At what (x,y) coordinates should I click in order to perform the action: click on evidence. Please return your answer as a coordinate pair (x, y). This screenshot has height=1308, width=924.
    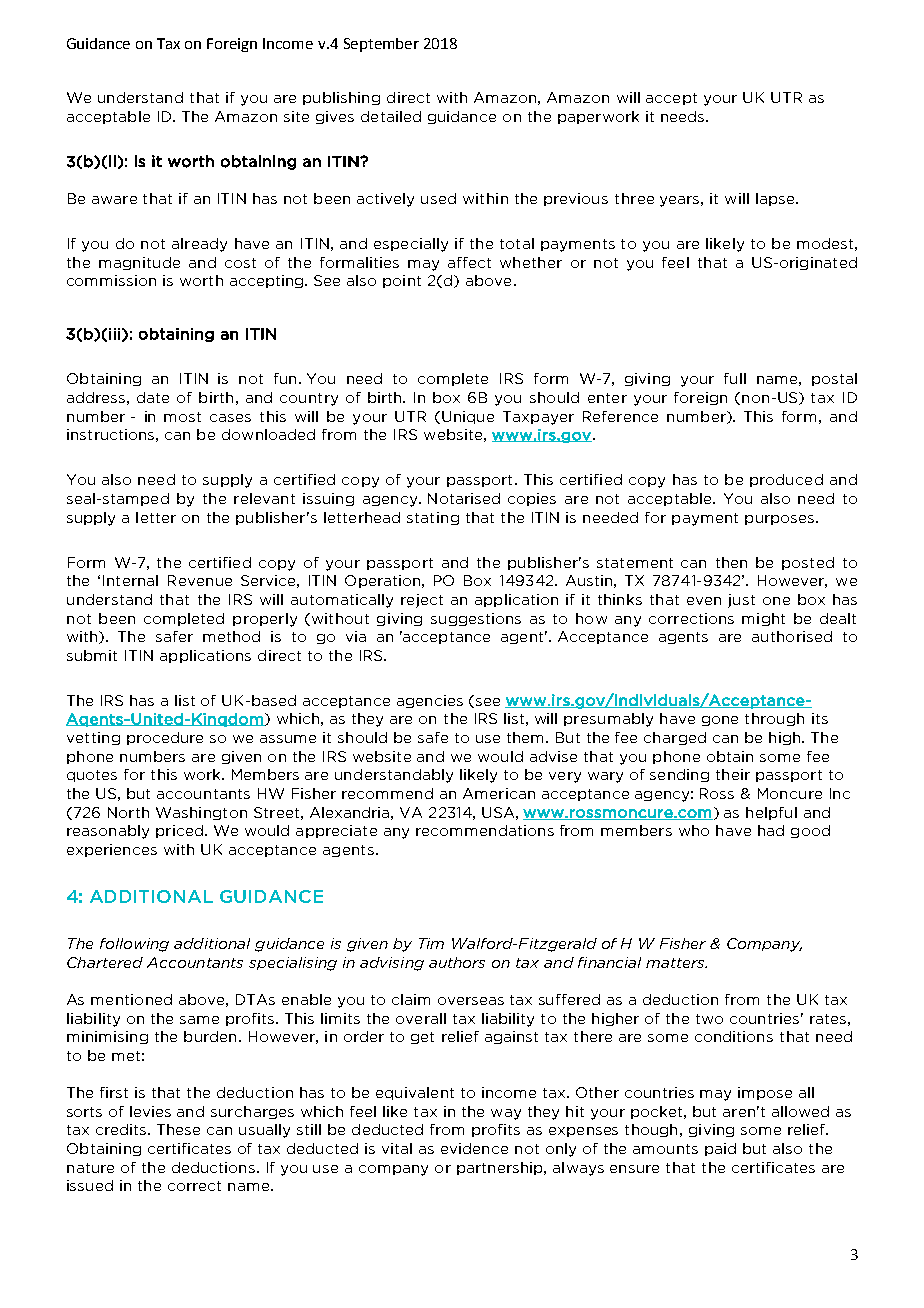
    Looking at the image, I should click on (474, 1148).
